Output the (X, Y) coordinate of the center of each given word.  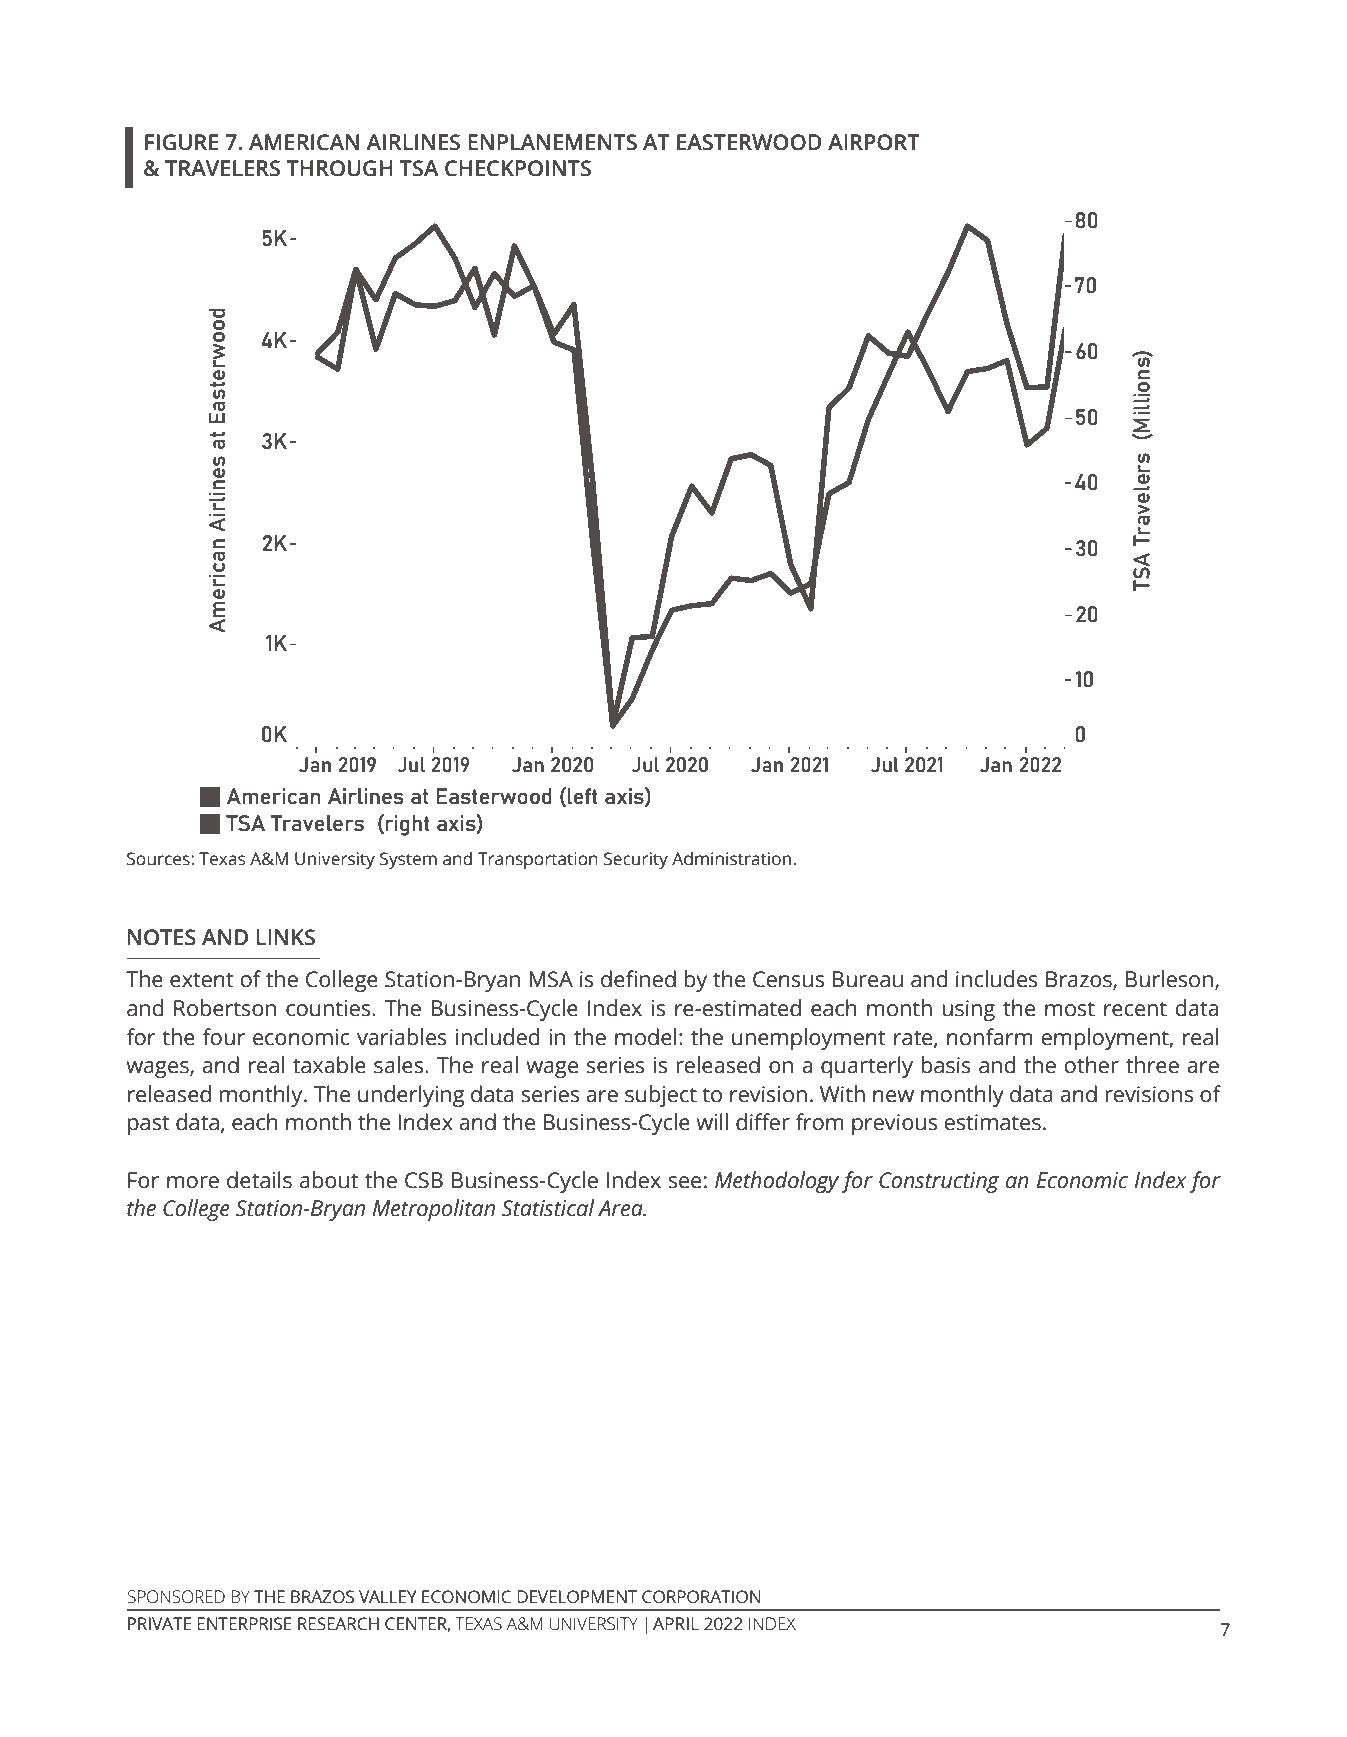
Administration (733, 858)
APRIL (676, 1623)
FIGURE (182, 142)
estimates (992, 1122)
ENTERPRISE (244, 1624)
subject (661, 1096)
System (408, 860)
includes (997, 979)
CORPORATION (701, 1597)
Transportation (538, 860)
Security (636, 860)
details (259, 1180)
